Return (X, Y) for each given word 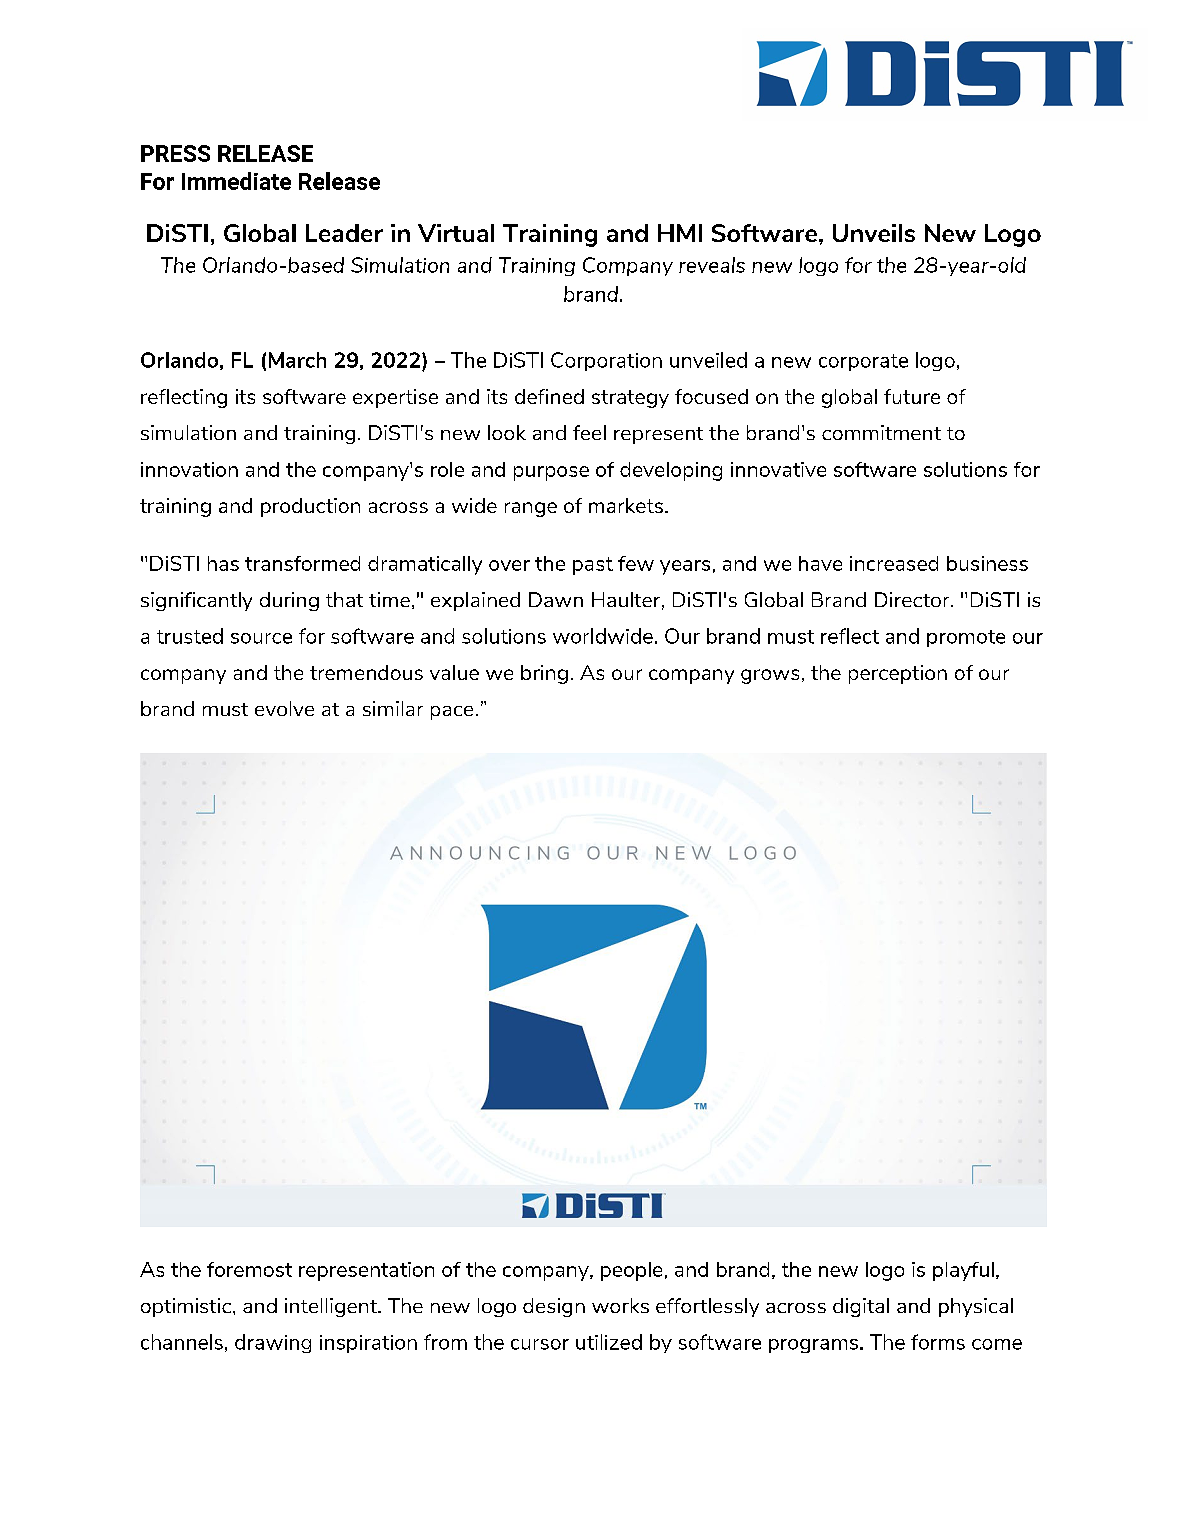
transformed (302, 563)
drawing (273, 1343)
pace (452, 713)
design (554, 1307)
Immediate (236, 181)
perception (898, 674)
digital (861, 1307)
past (593, 566)
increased (894, 563)
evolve (284, 708)
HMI (680, 233)
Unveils (874, 233)
